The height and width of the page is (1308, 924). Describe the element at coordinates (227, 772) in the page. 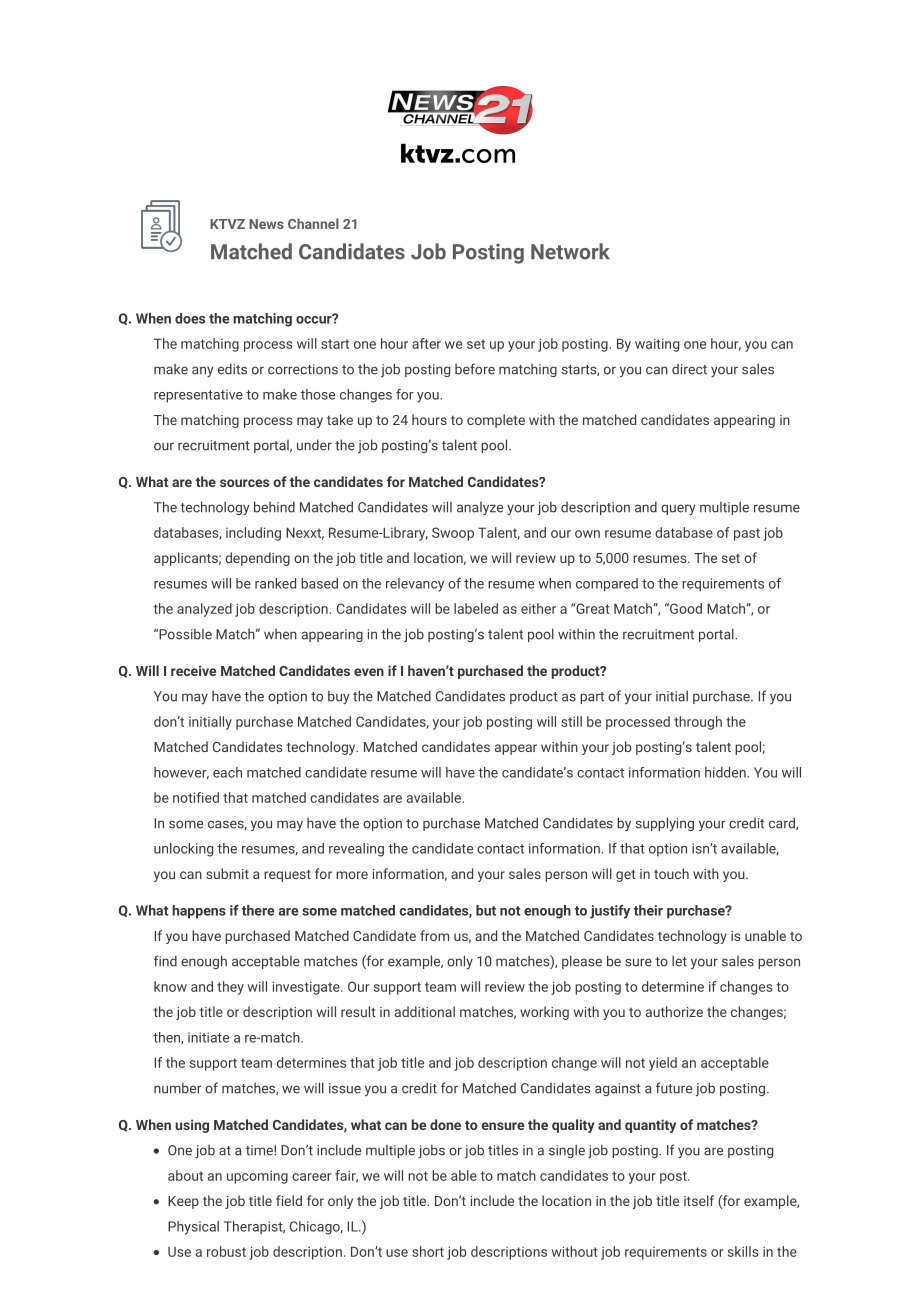

I see `each` at that location.
